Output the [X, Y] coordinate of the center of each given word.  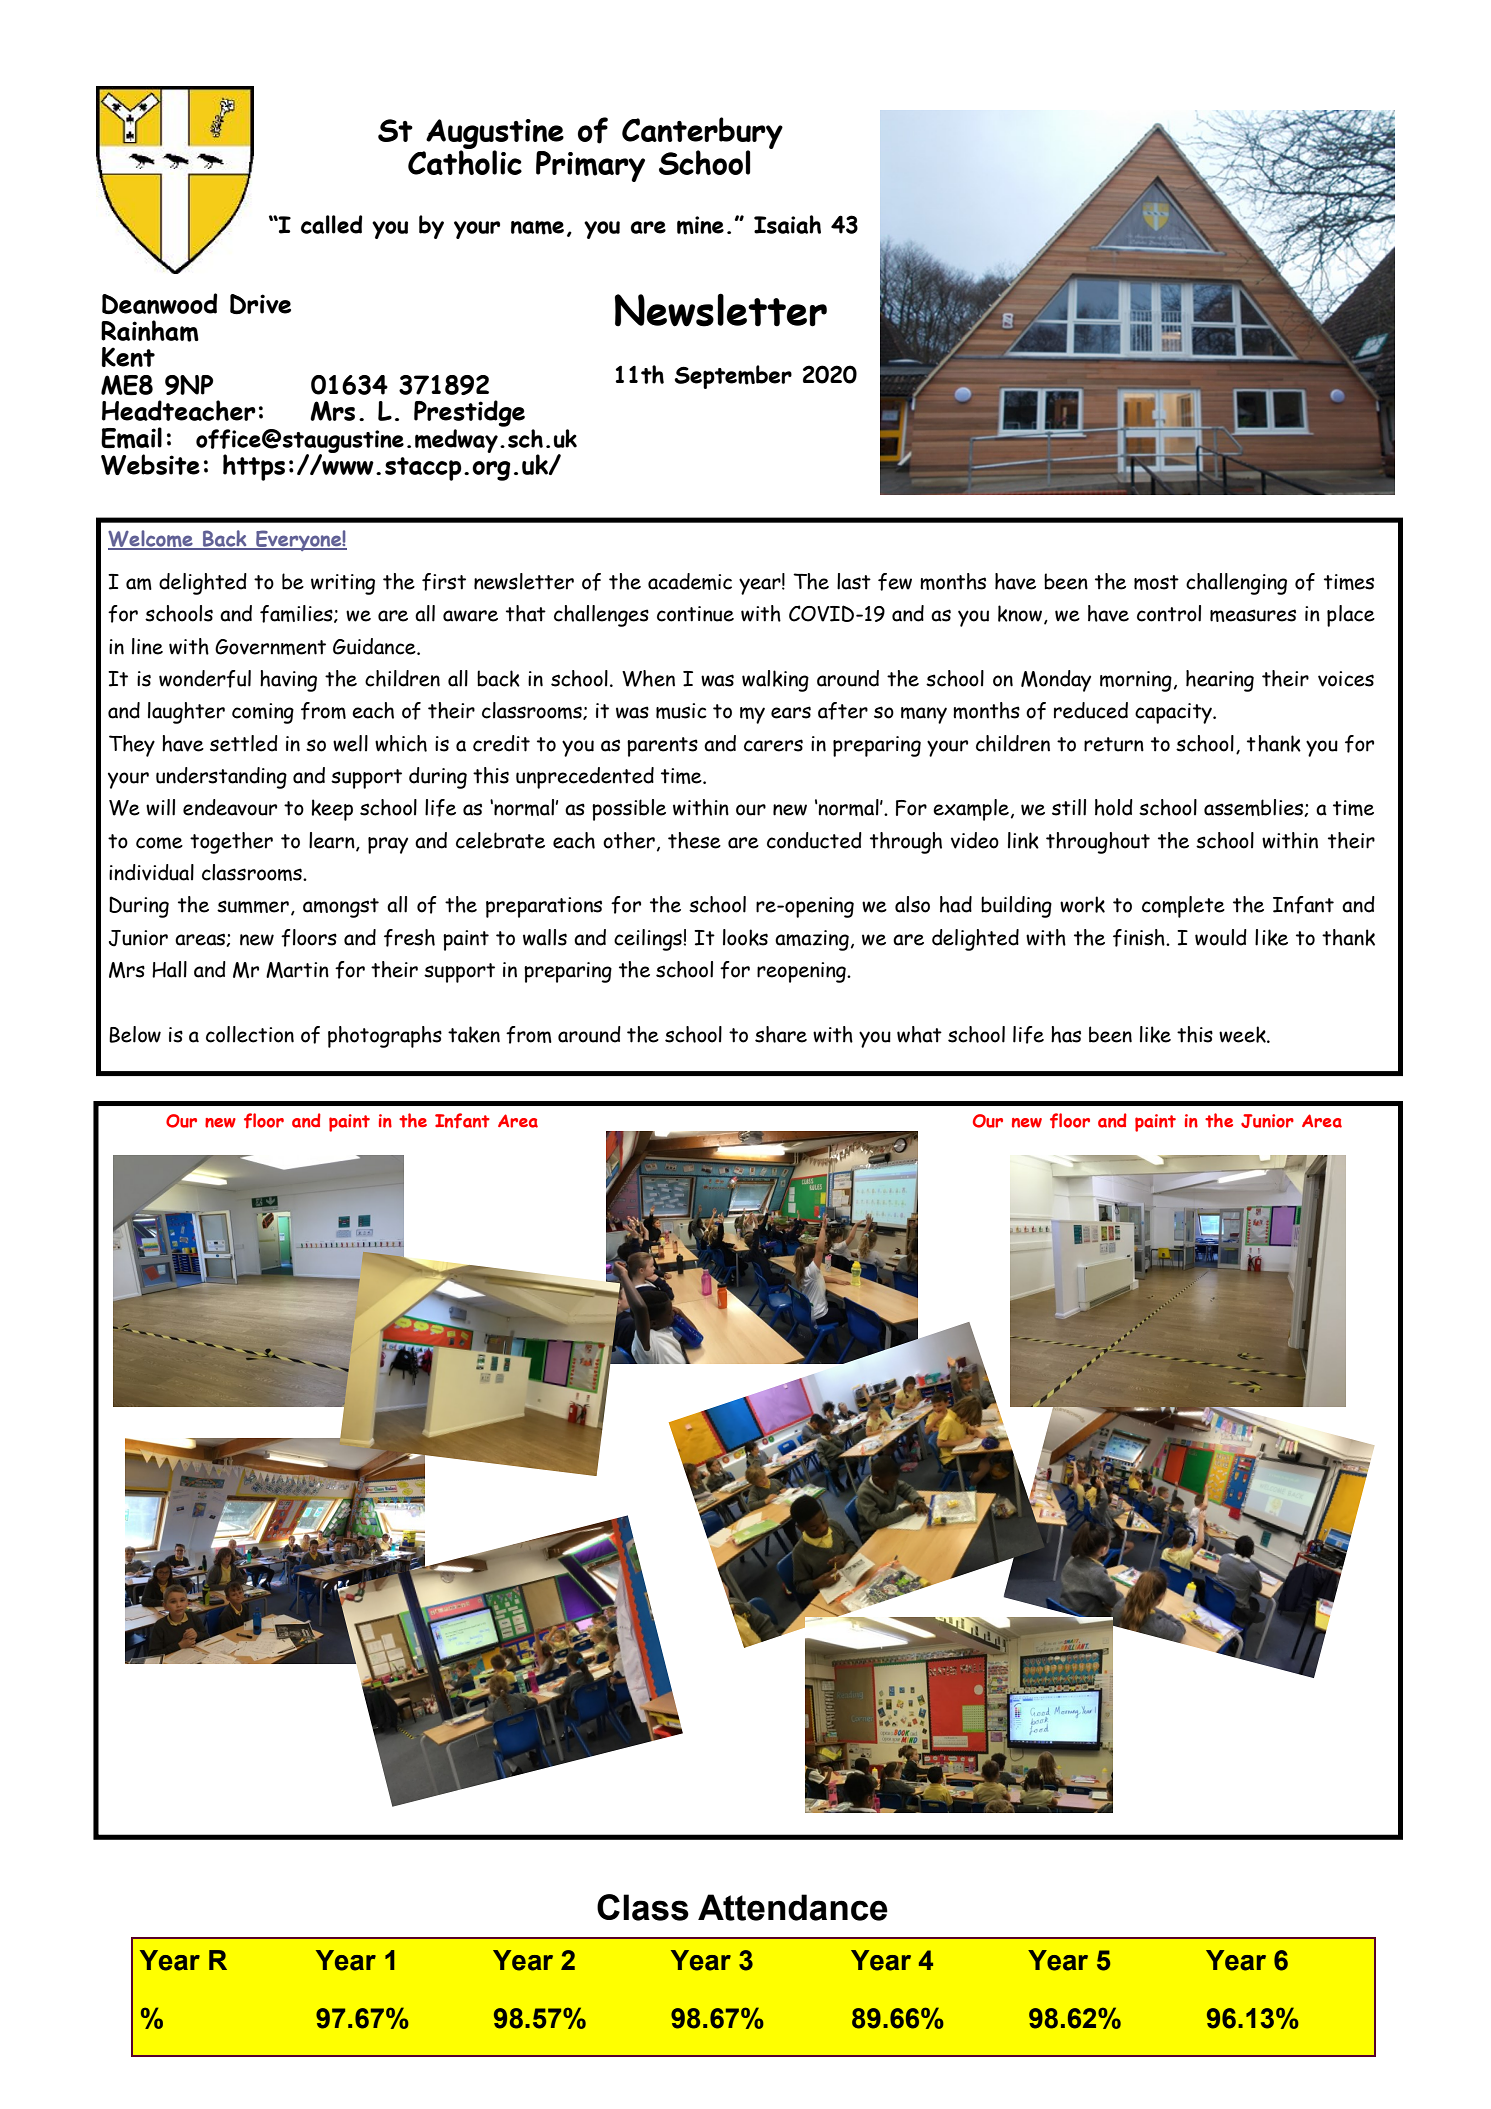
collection [250, 1034]
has [1066, 1034]
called [331, 224]
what [919, 1034]
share [781, 1034]
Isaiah [787, 224]
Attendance [793, 1907]
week [1243, 1034]
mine [700, 225]
